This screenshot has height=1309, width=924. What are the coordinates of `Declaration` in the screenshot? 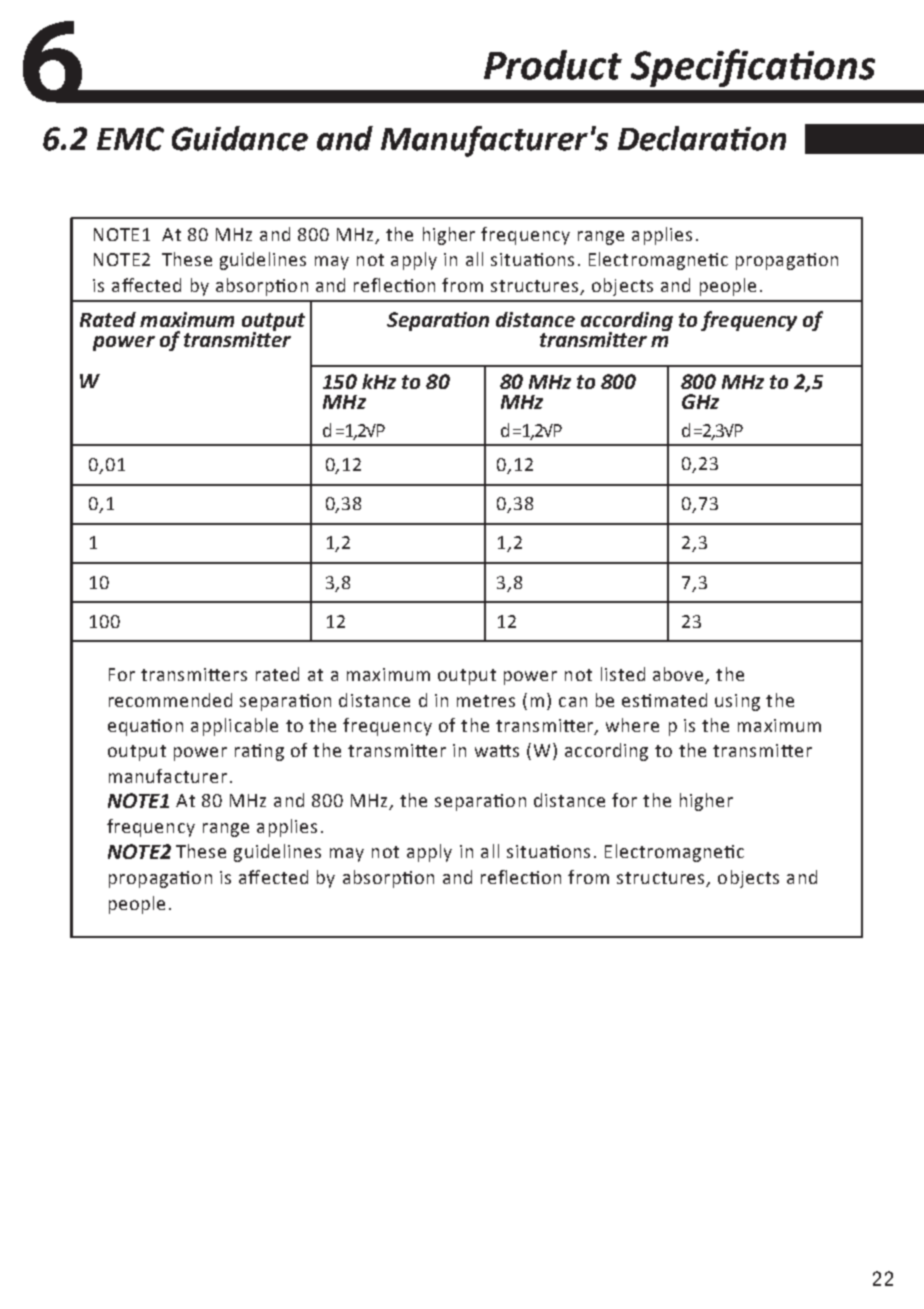 It's located at (702, 138).
